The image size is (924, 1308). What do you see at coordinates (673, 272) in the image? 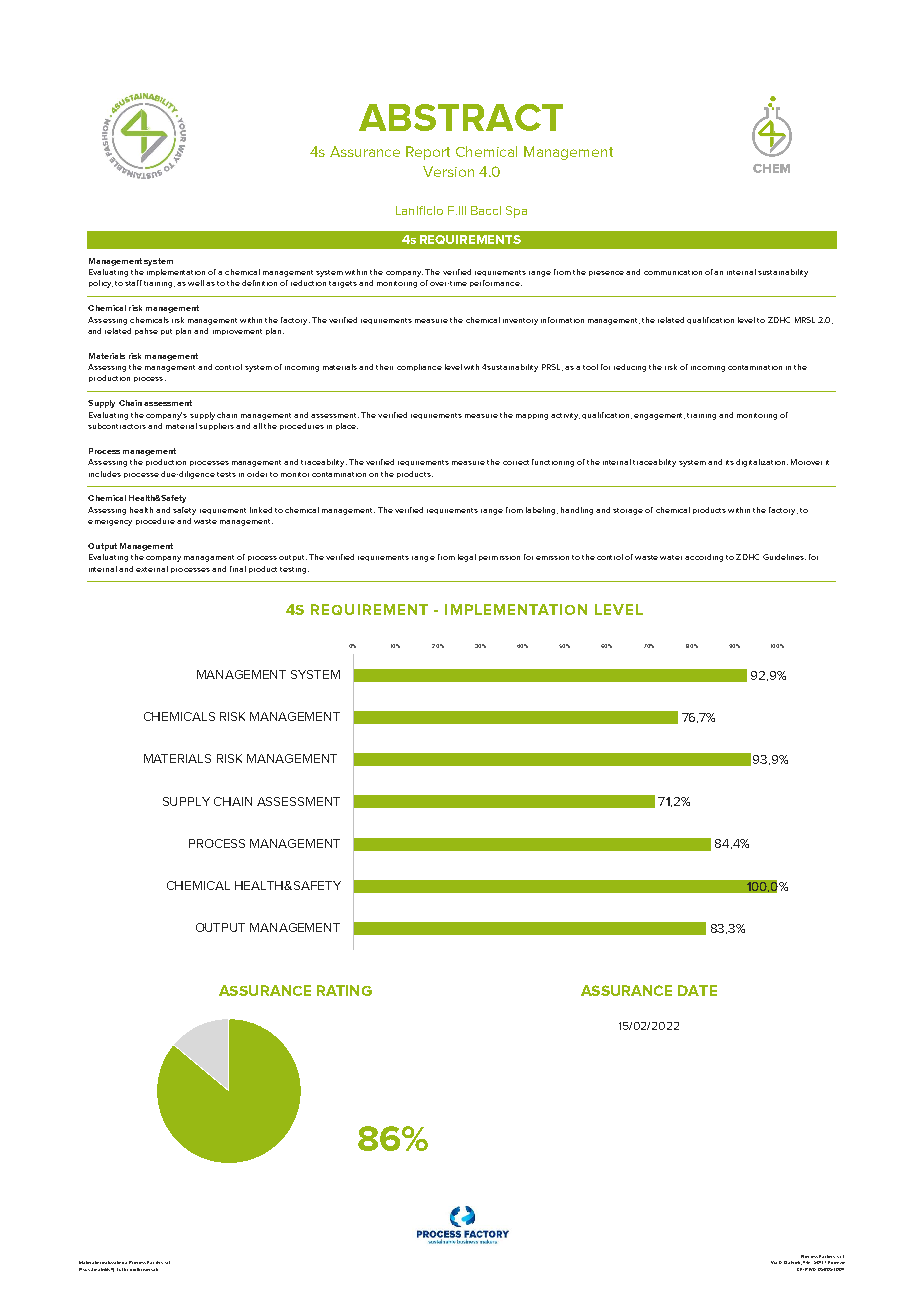
I see `communication` at bounding box center [673, 272].
